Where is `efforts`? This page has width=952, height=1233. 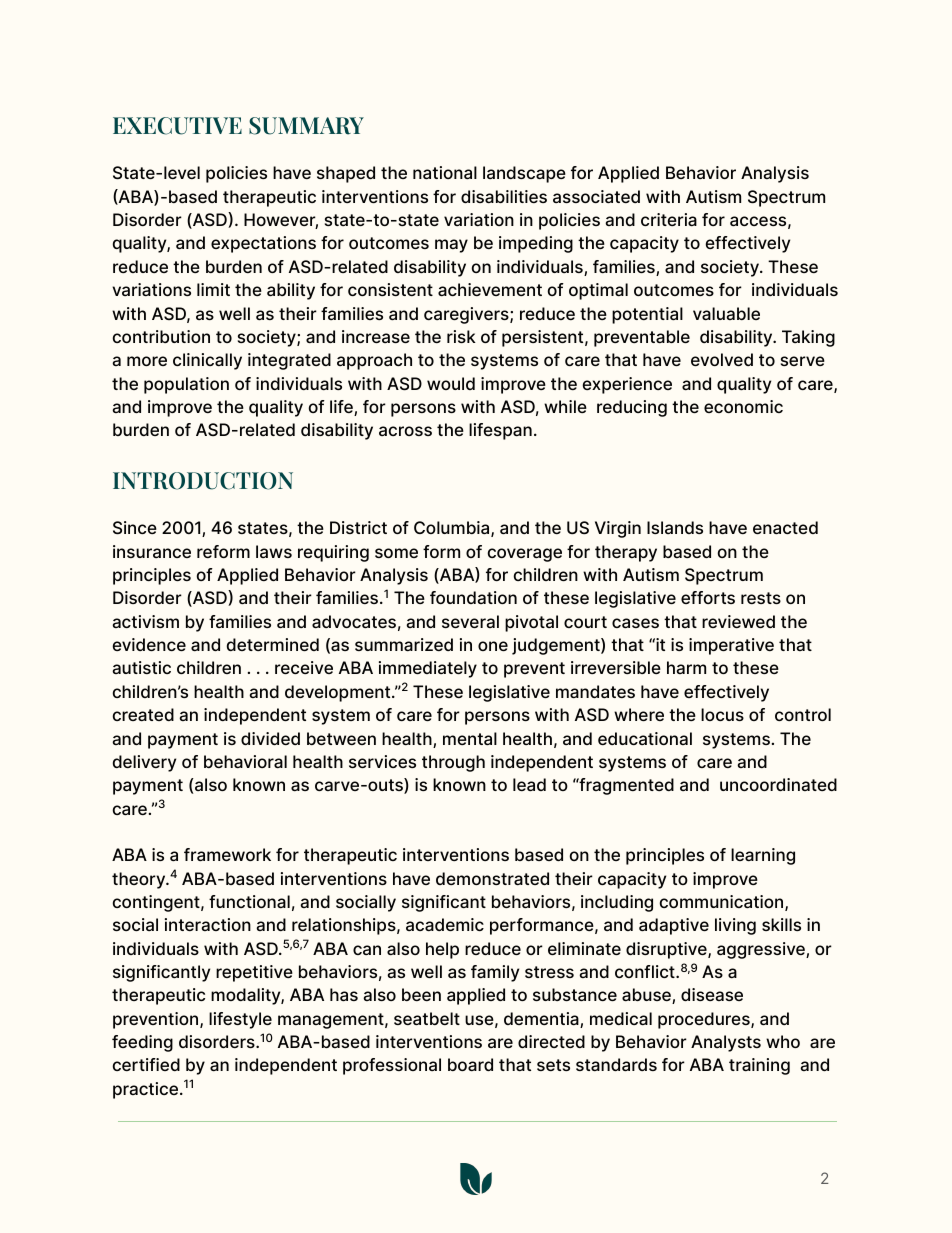
efforts is located at coordinates (708, 597).
